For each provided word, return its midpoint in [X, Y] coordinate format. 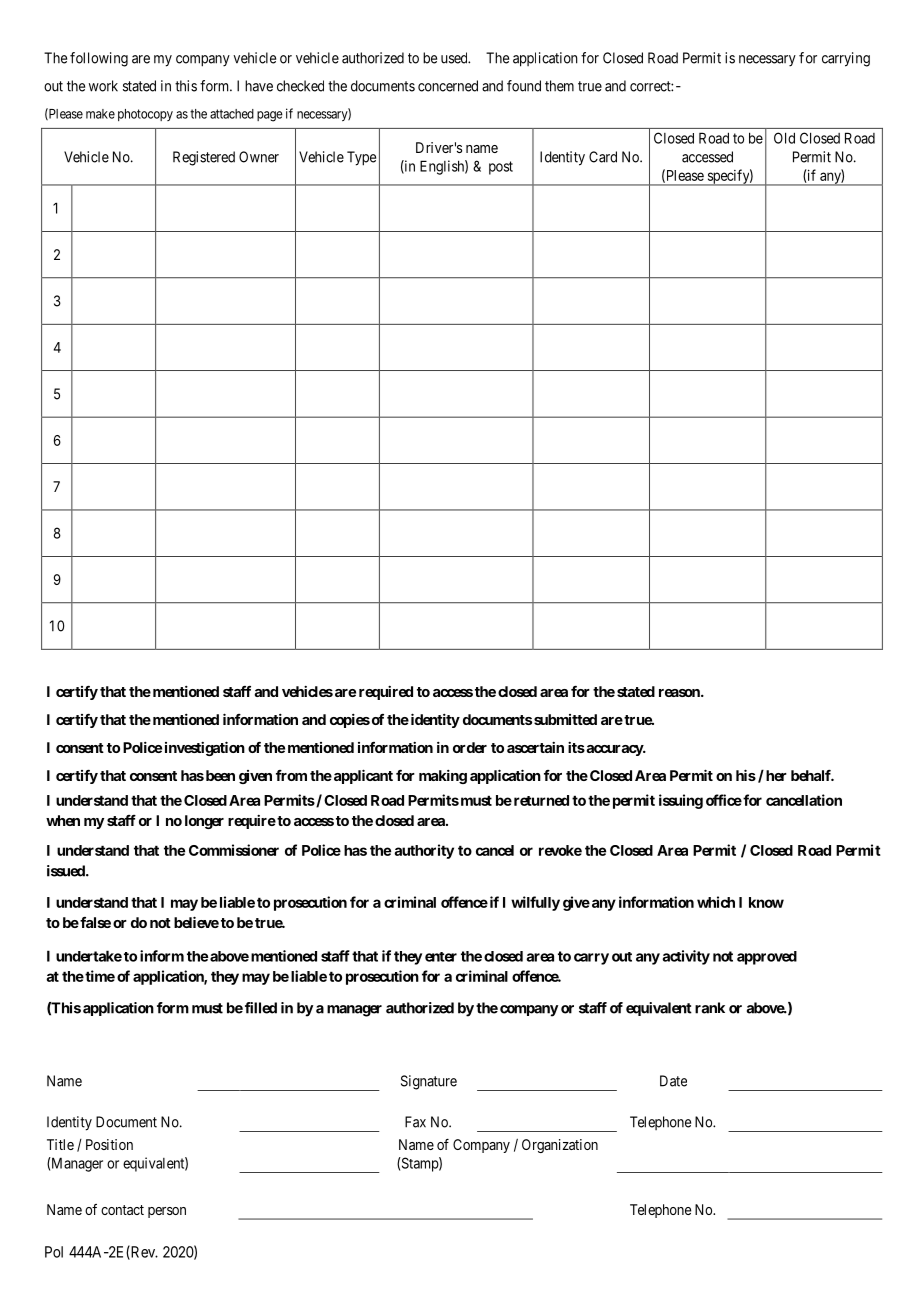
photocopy [145, 115]
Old [784, 138]
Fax [415, 1122]
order [470, 747]
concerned [448, 86]
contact [122, 1210]
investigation [205, 748]
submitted [565, 719]
